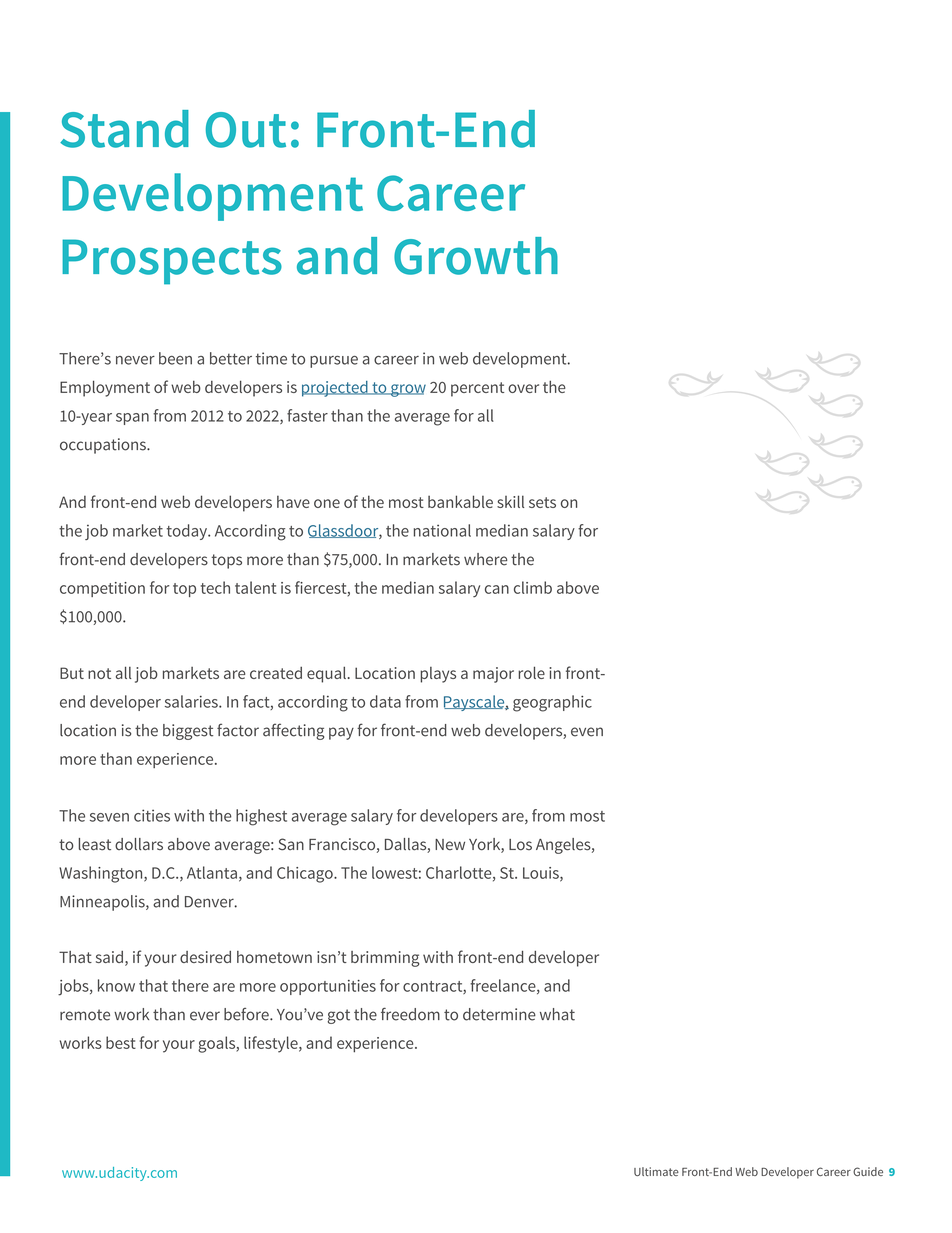 The image size is (952, 1233). I want to click on percent, so click(477, 389).
